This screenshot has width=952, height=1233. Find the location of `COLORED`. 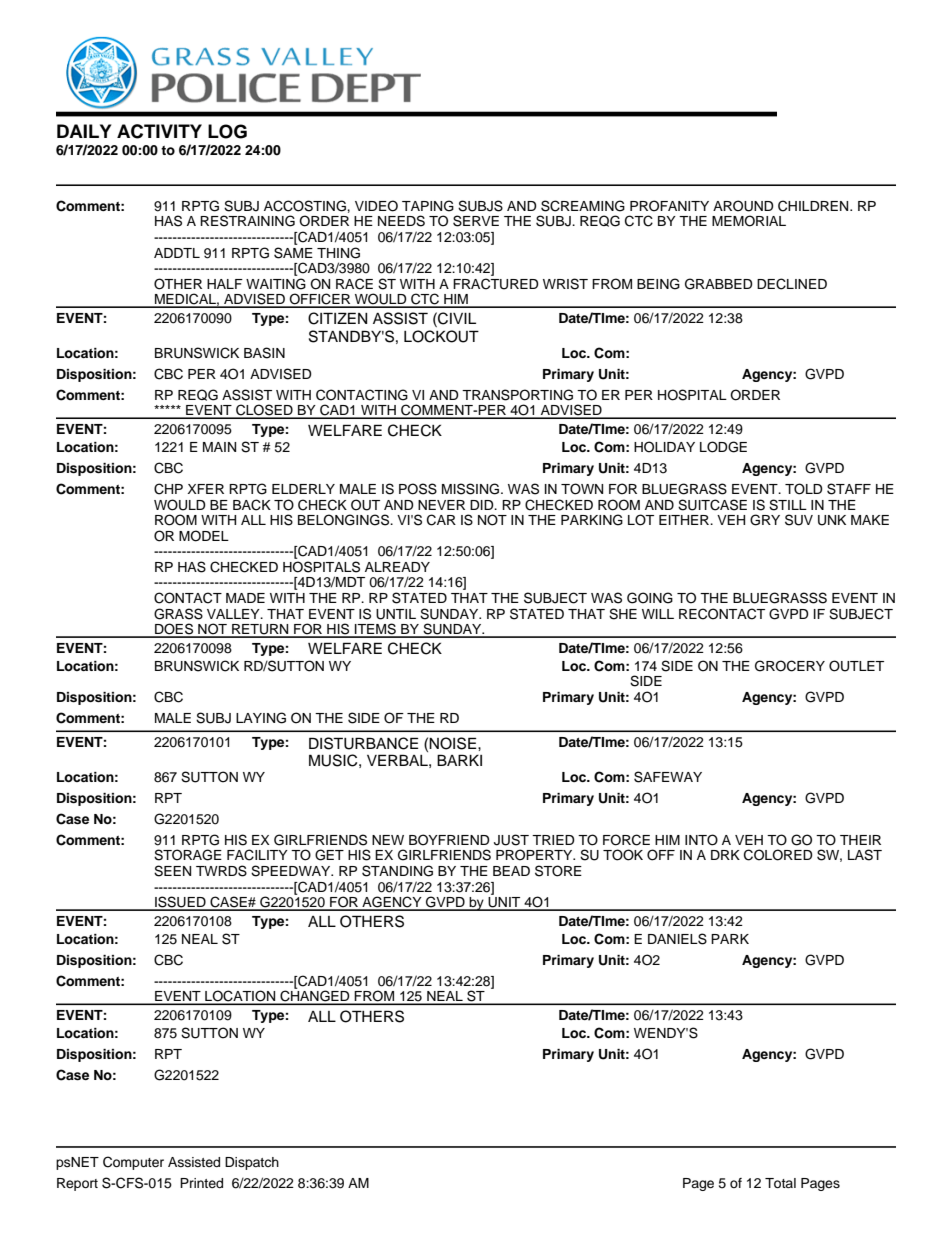

COLORED is located at coordinates (778, 855).
